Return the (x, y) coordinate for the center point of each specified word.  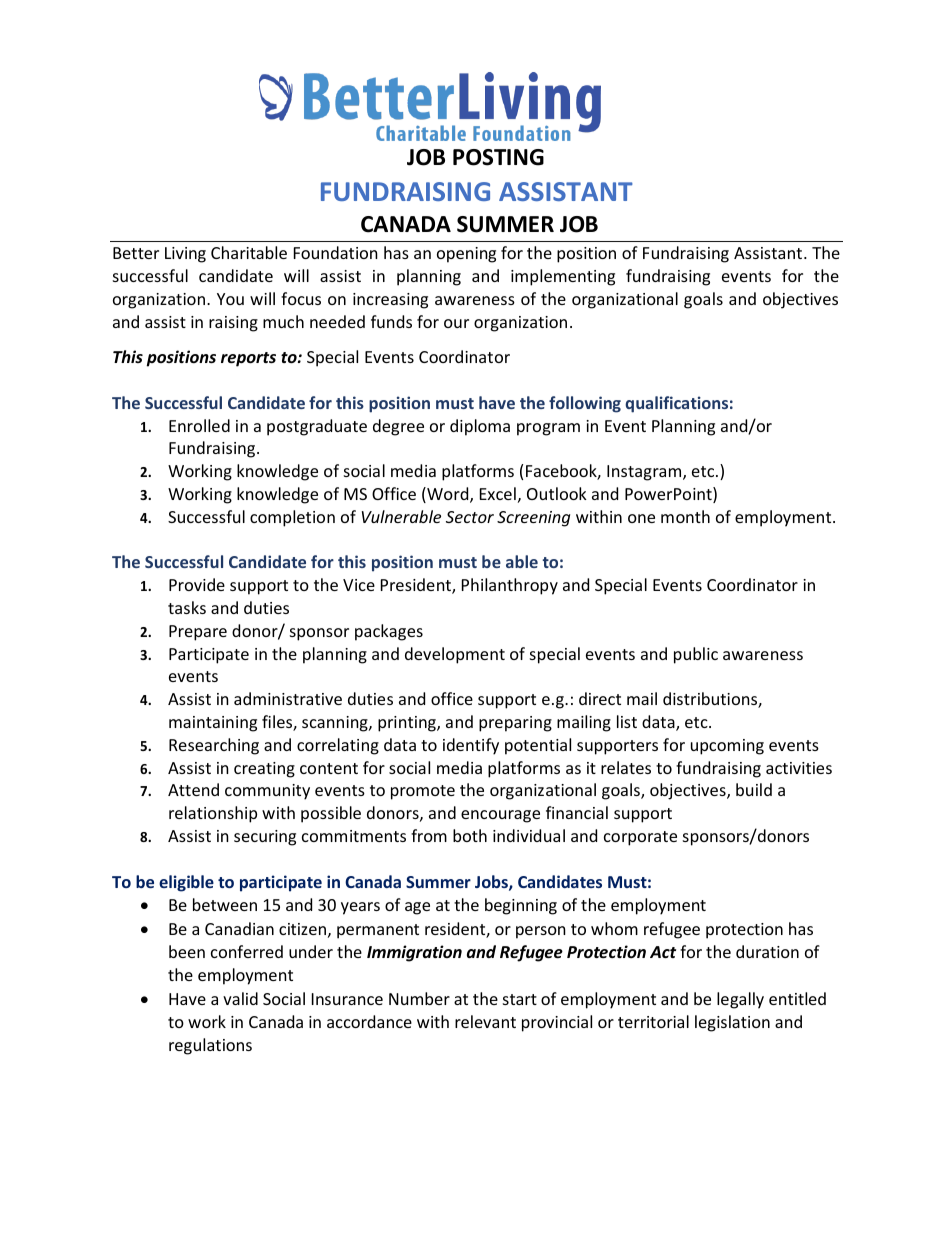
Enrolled (199, 425)
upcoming (727, 747)
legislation (732, 1023)
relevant (485, 1021)
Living (185, 255)
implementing (563, 277)
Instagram (645, 473)
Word (448, 495)
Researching (214, 746)
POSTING (498, 157)
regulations (210, 1046)
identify (471, 746)
